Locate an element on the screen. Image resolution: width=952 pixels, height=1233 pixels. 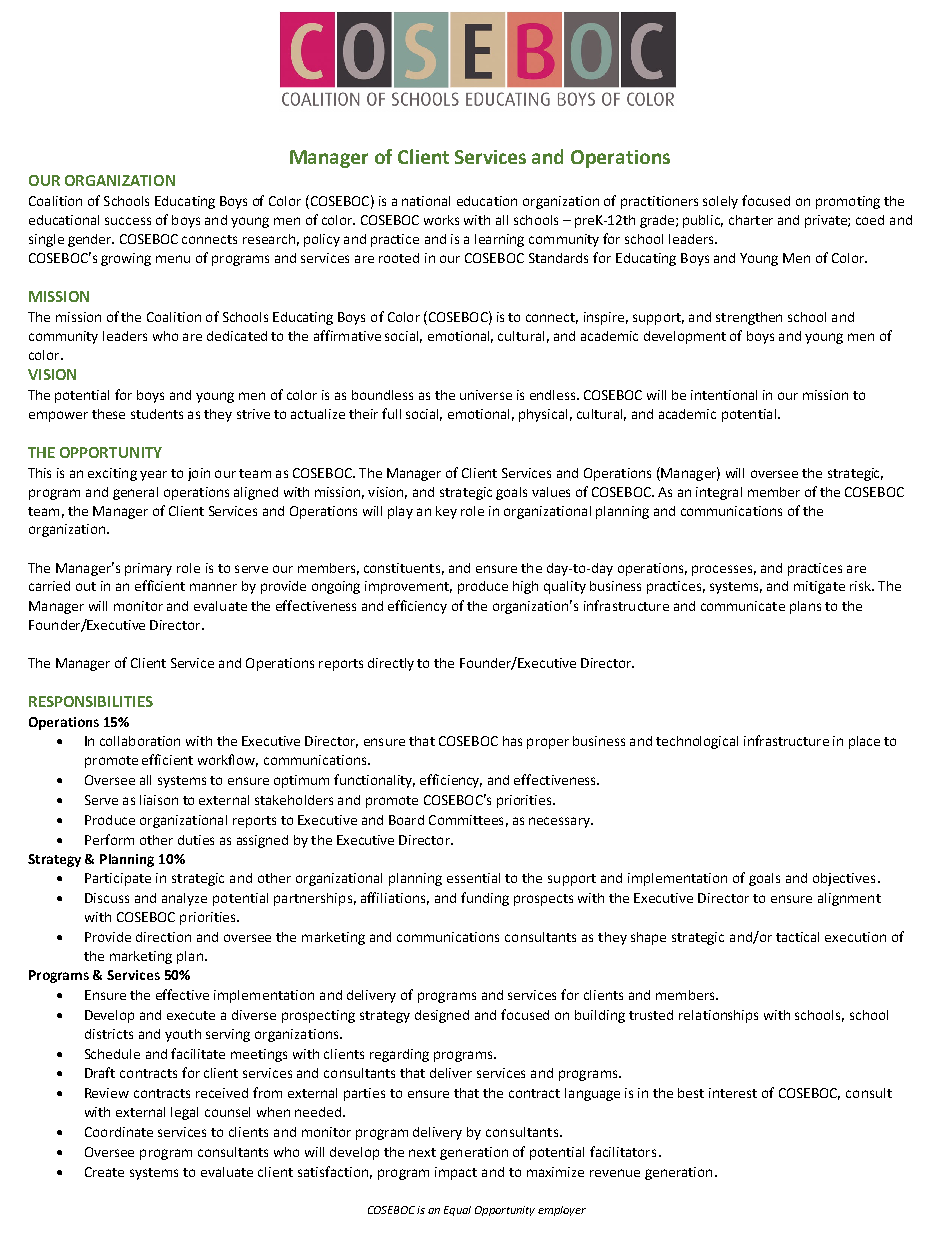
year is located at coordinates (153, 475).
